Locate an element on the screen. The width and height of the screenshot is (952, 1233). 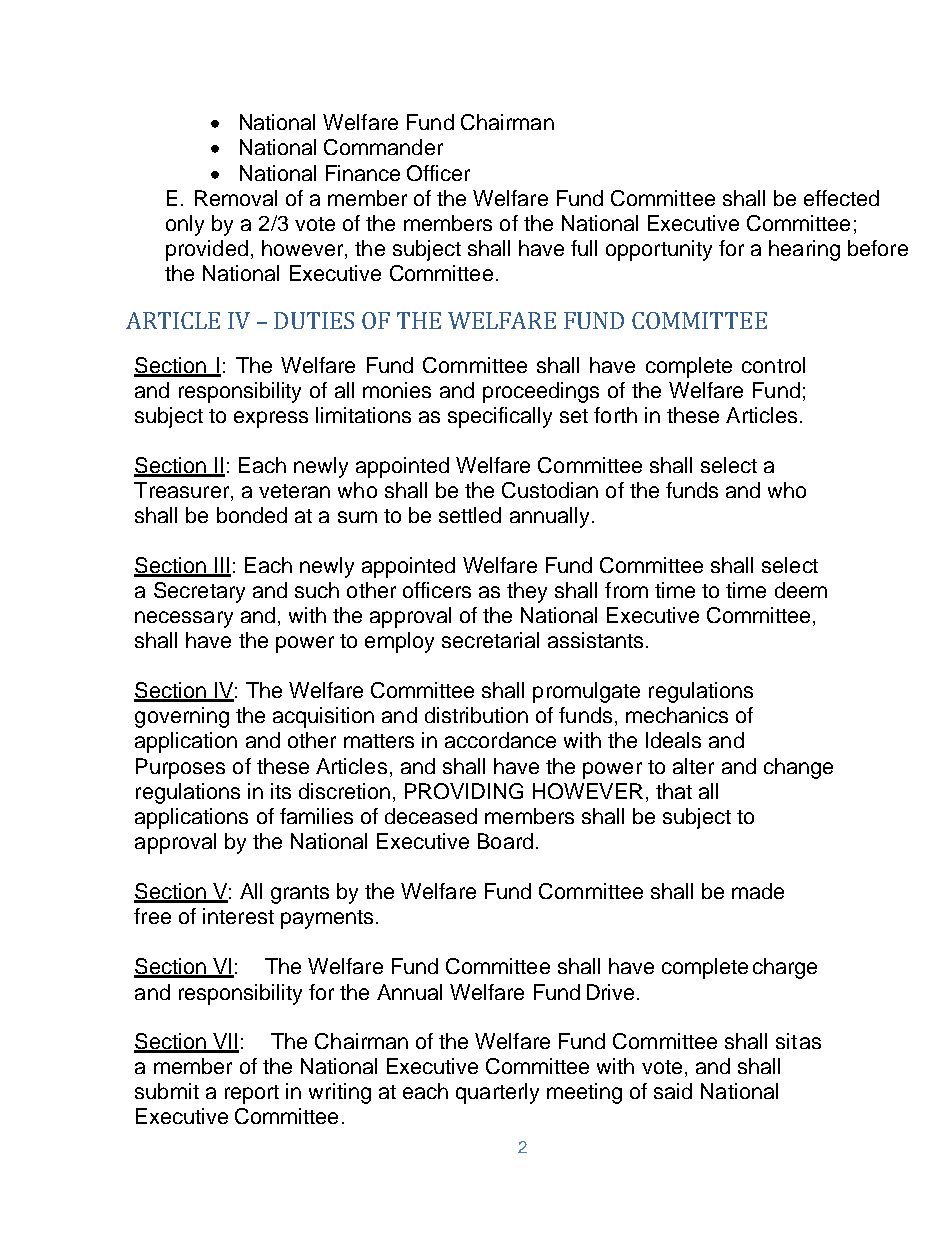
deem is located at coordinates (801, 590).
